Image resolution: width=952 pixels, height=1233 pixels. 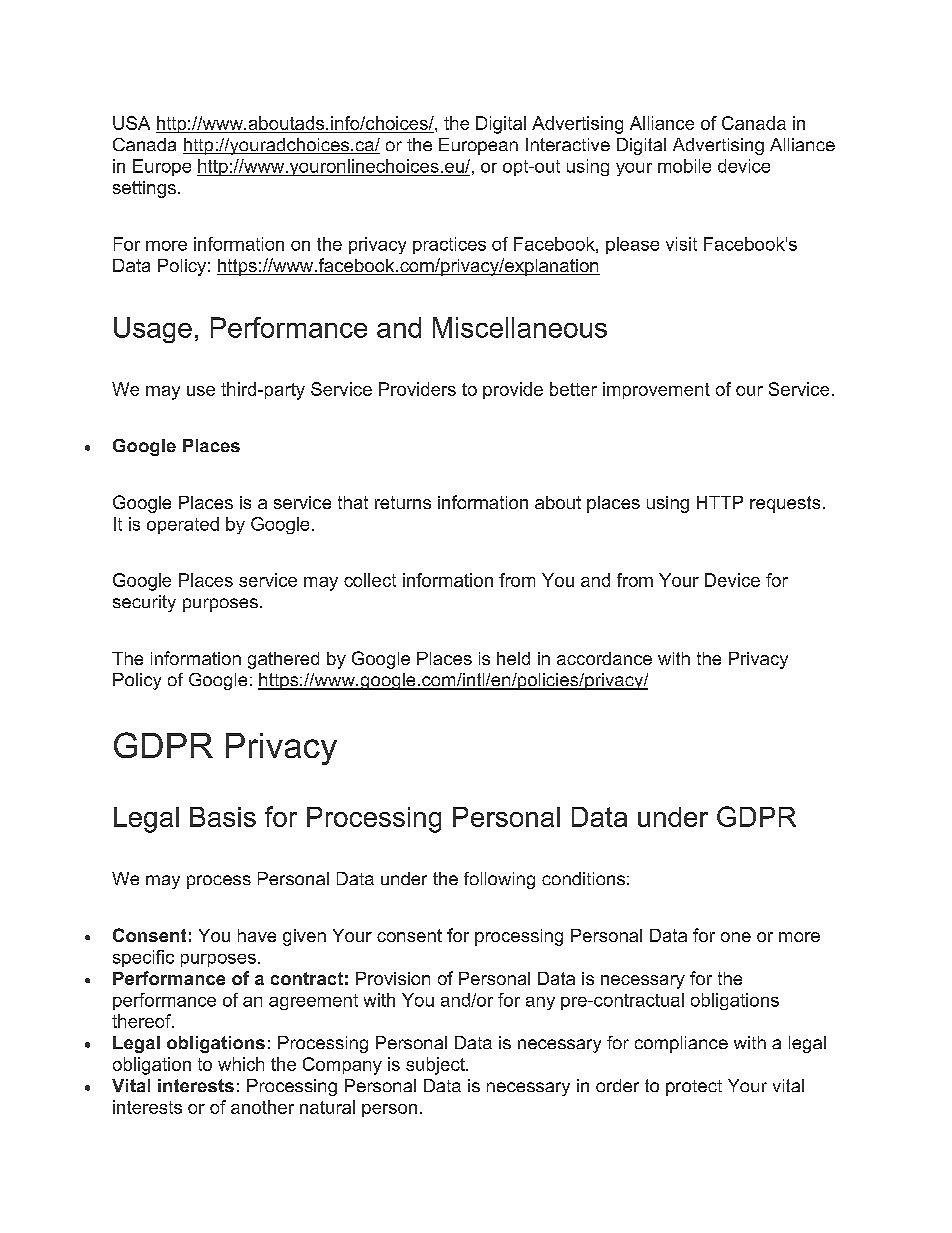 What do you see at coordinates (201, 391) in the screenshot?
I see `use` at bounding box center [201, 391].
